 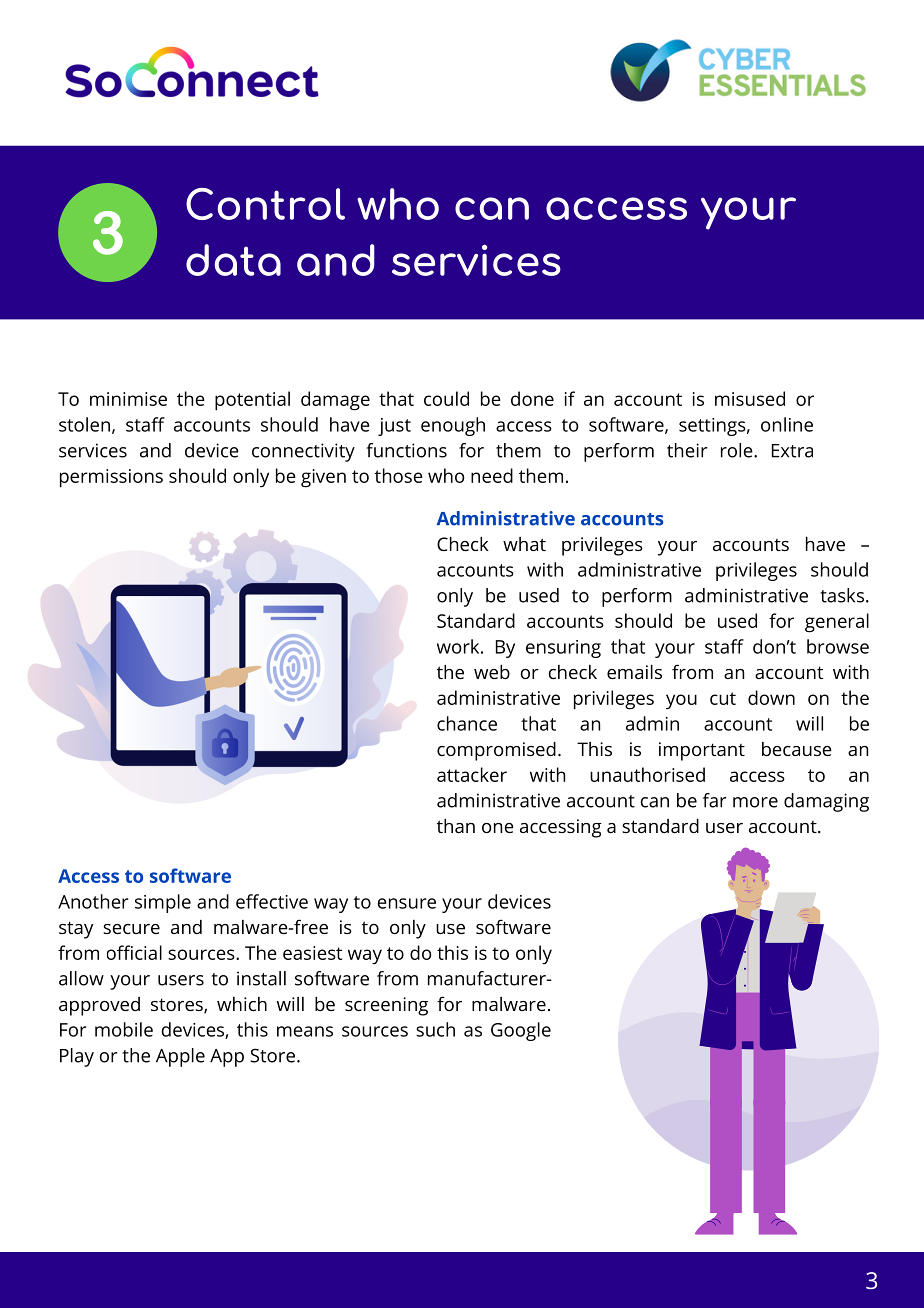 I want to click on permissions, so click(x=111, y=478).
